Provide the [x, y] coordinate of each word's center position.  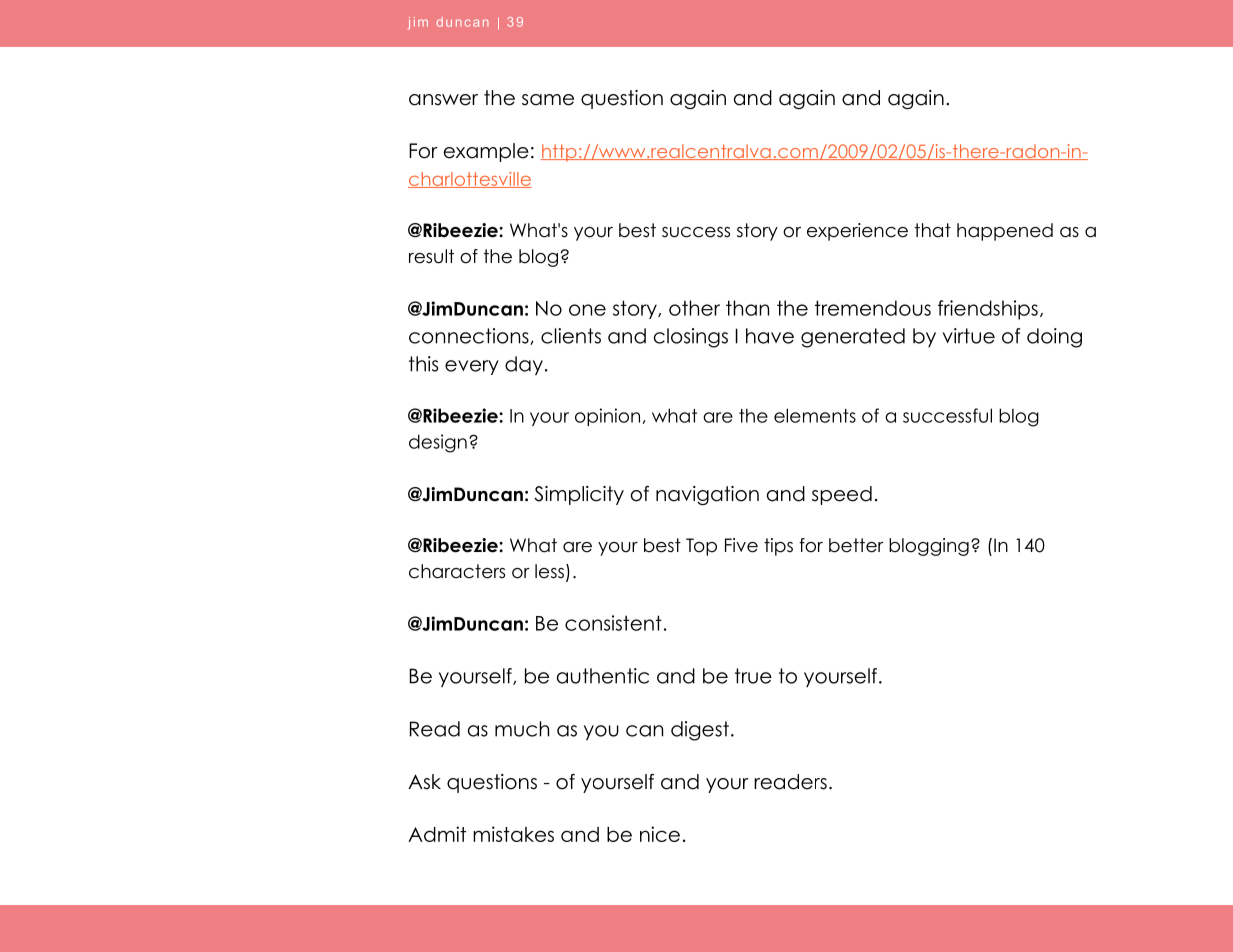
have [770, 336]
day [524, 365]
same [548, 100]
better [856, 545]
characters [457, 571]
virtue [969, 336]
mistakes [513, 834]
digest [700, 731]
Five [741, 545]
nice [660, 834]
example [486, 152]
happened [1005, 232]
